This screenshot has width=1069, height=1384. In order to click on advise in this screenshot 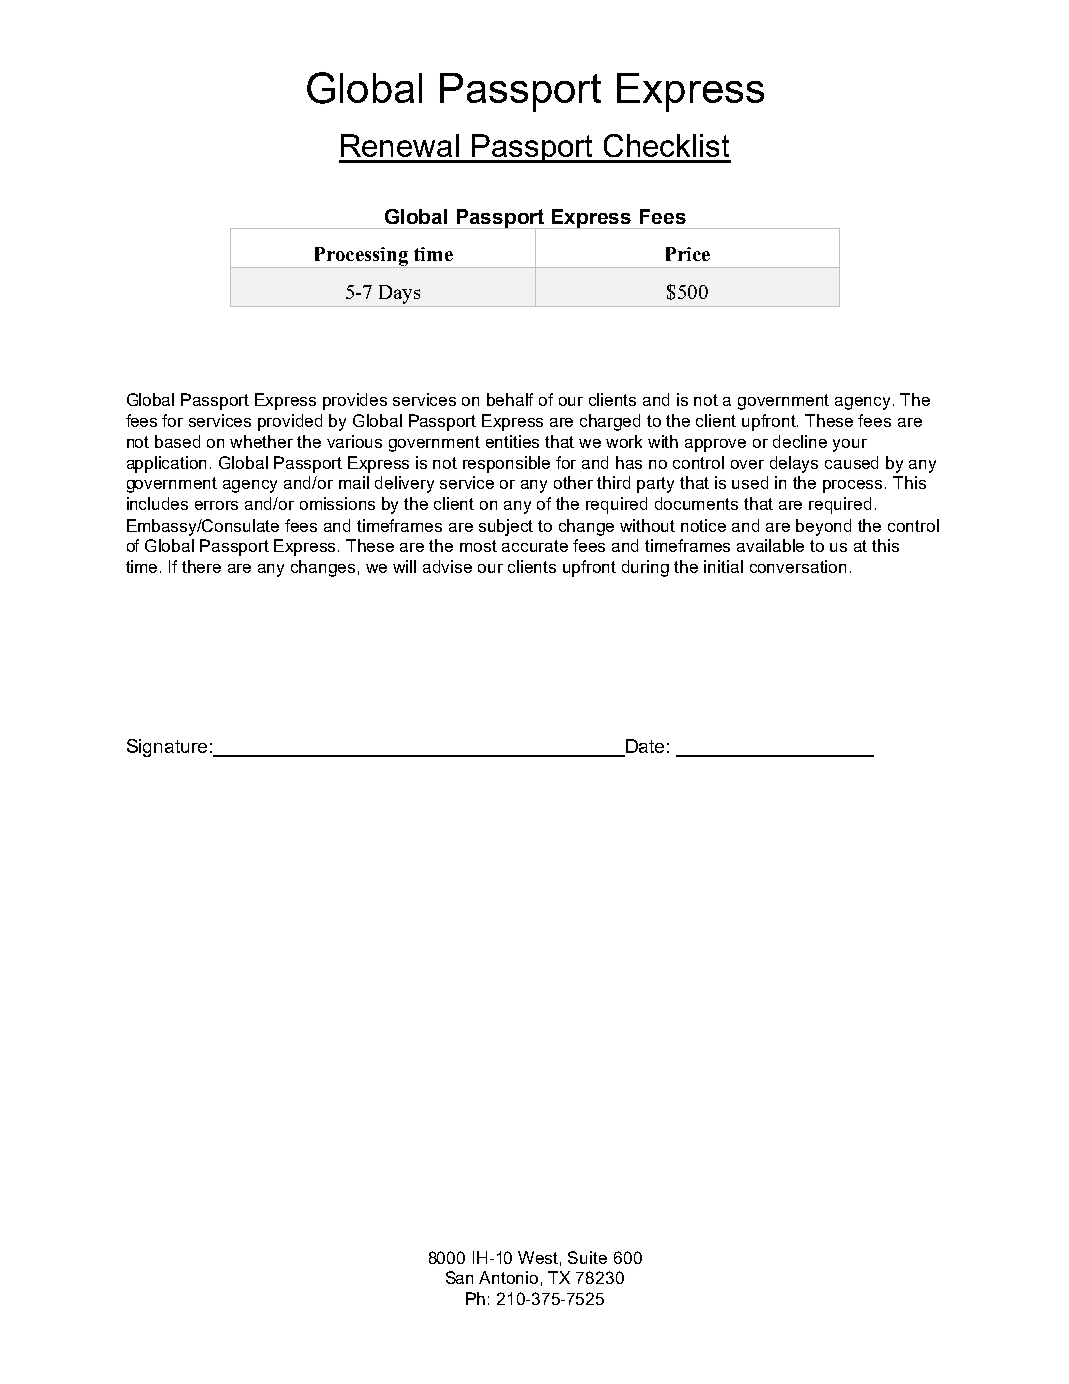, I will do `click(447, 566)`.
